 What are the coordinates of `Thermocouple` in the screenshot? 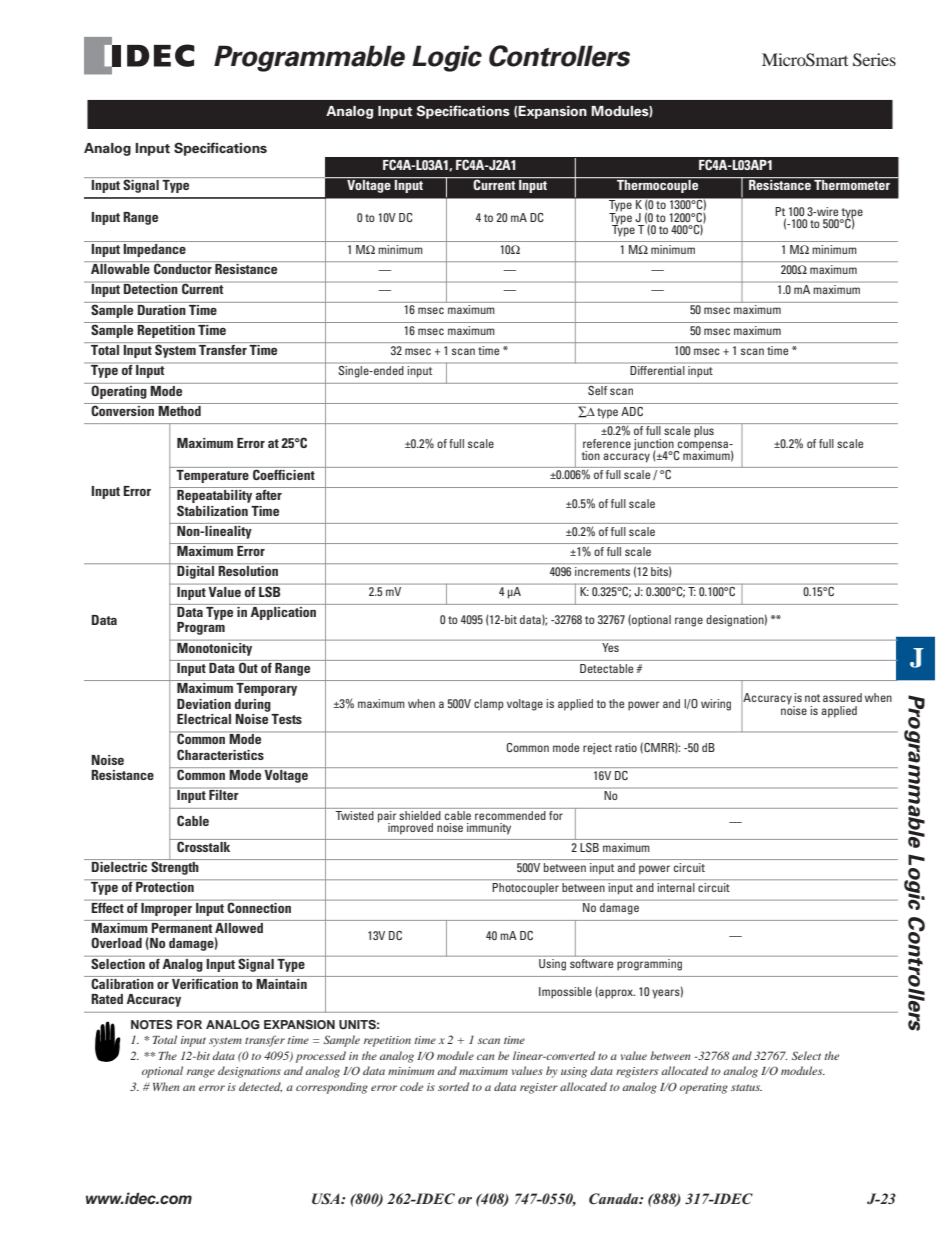 It's located at (658, 185).
